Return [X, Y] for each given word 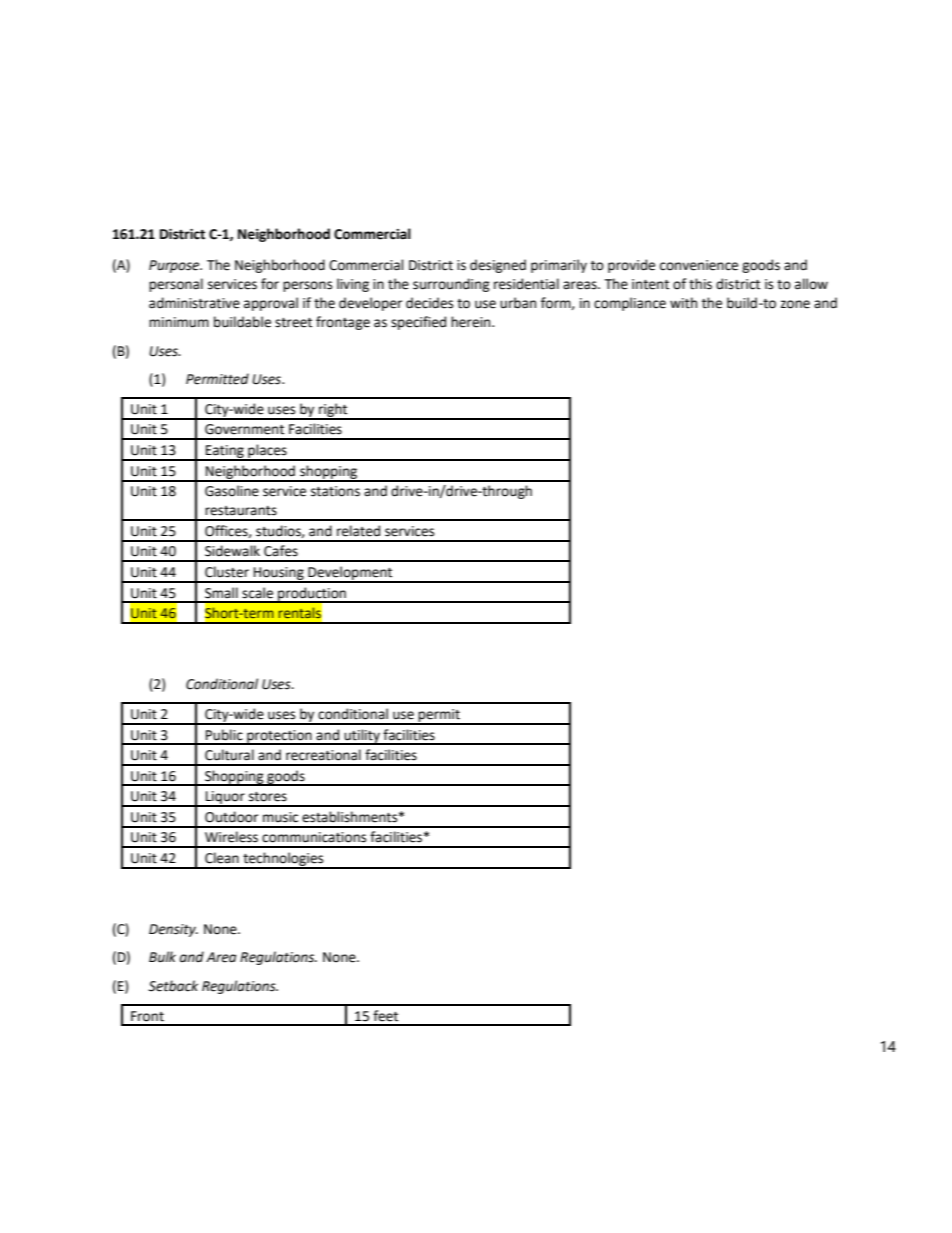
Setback [173, 986]
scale [257, 593]
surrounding [451, 285]
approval [271, 304]
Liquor [225, 798]
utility [362, 737]
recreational [323, 755]
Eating [225, 452]
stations [335, 491]
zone [795, 304]
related [358, 531]
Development [350, 574]
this [700, 284]
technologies [283, 860]
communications [314, 837]
